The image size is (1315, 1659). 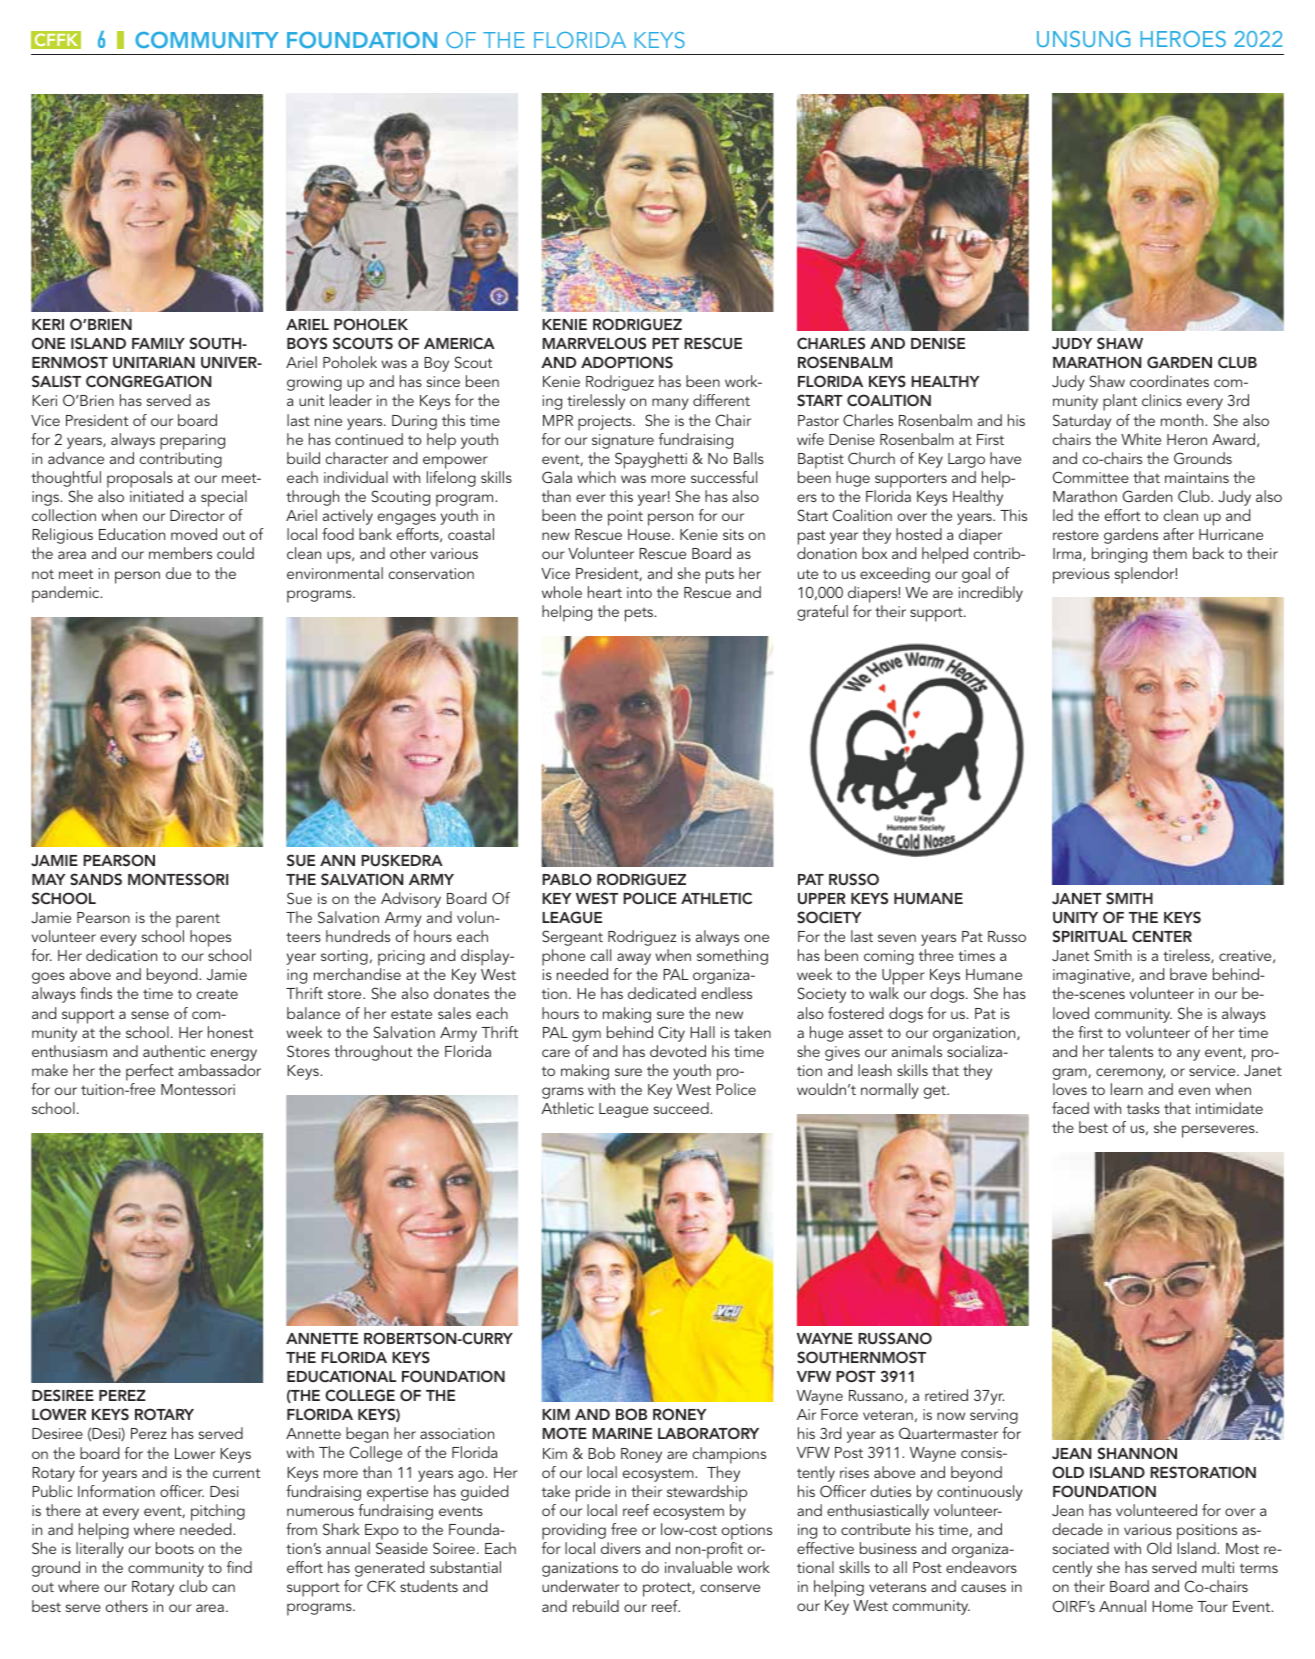 What do you see at coordinates (639, 592) in the screenshot?
I see `into` at bounding box center [639, 592].
